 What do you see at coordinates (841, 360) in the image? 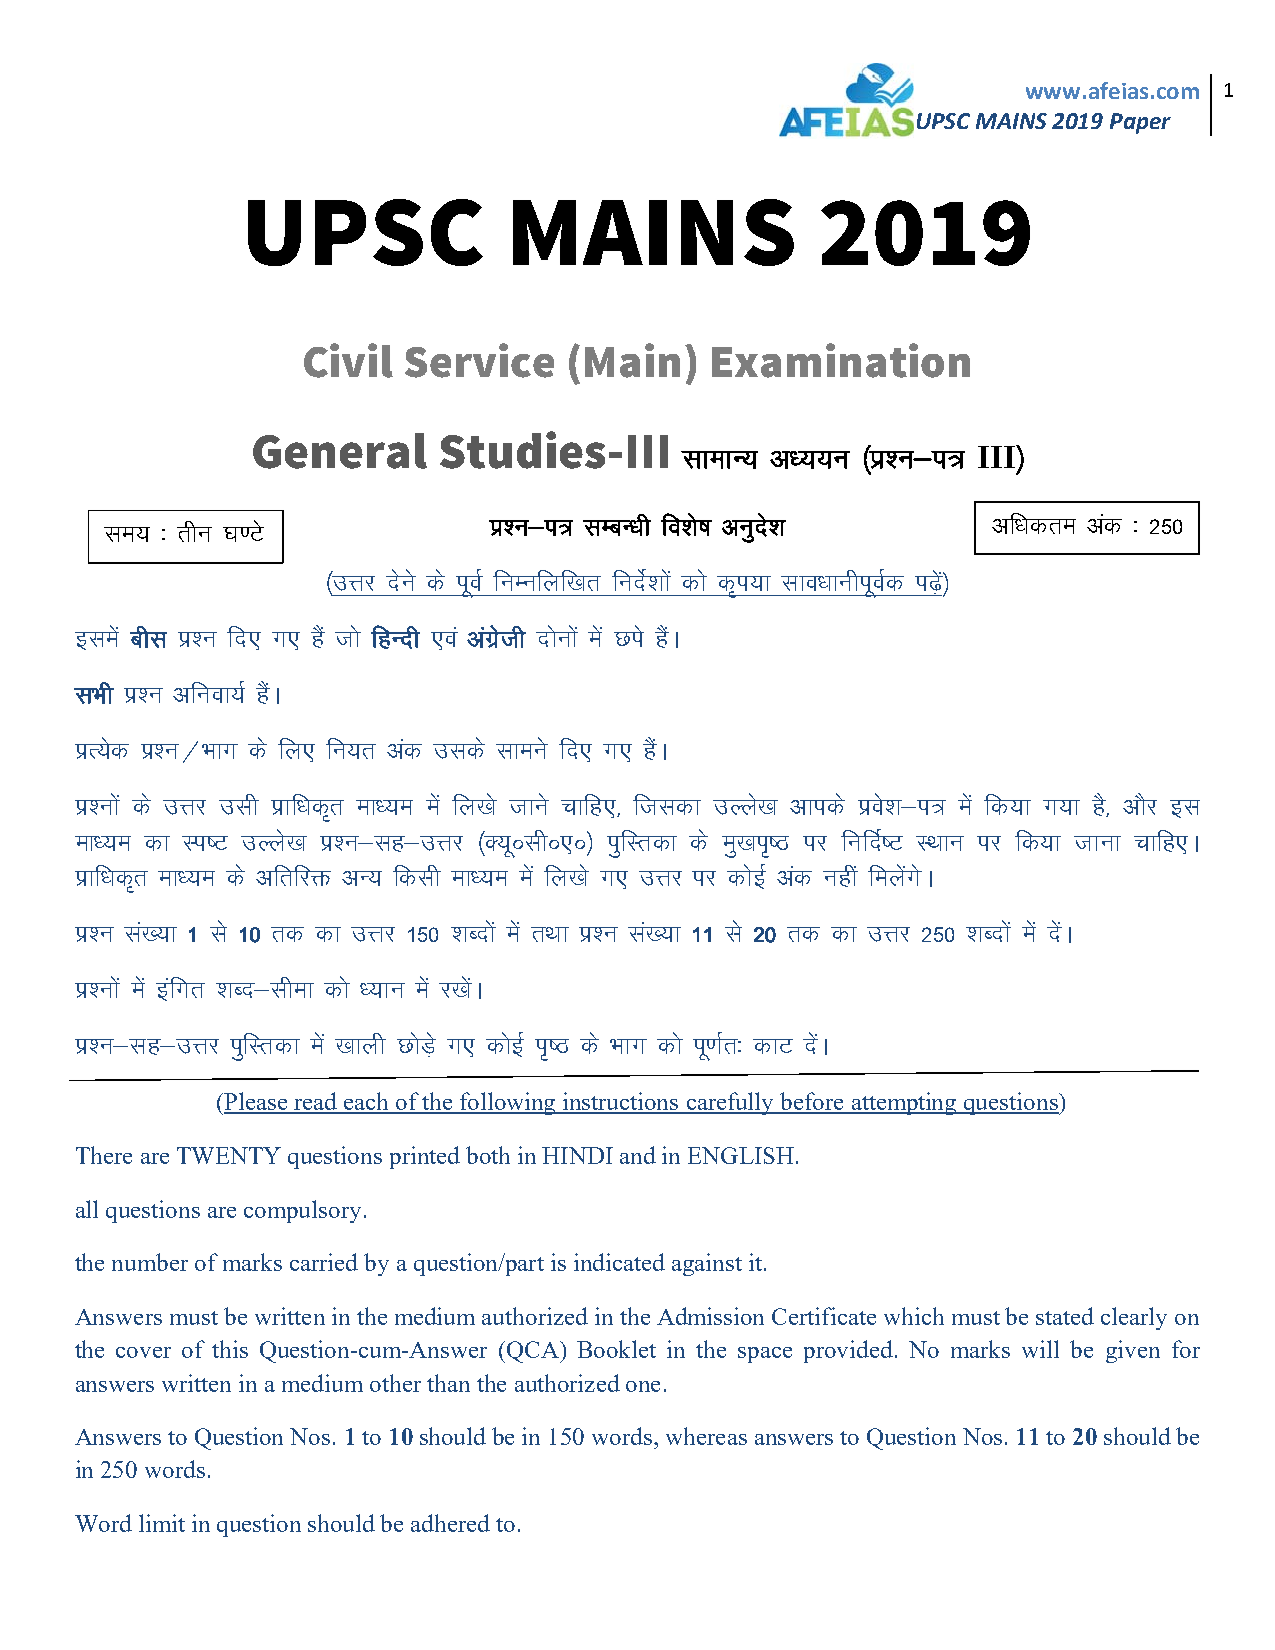
I see `Examination` at bounding box center [841, 360].
